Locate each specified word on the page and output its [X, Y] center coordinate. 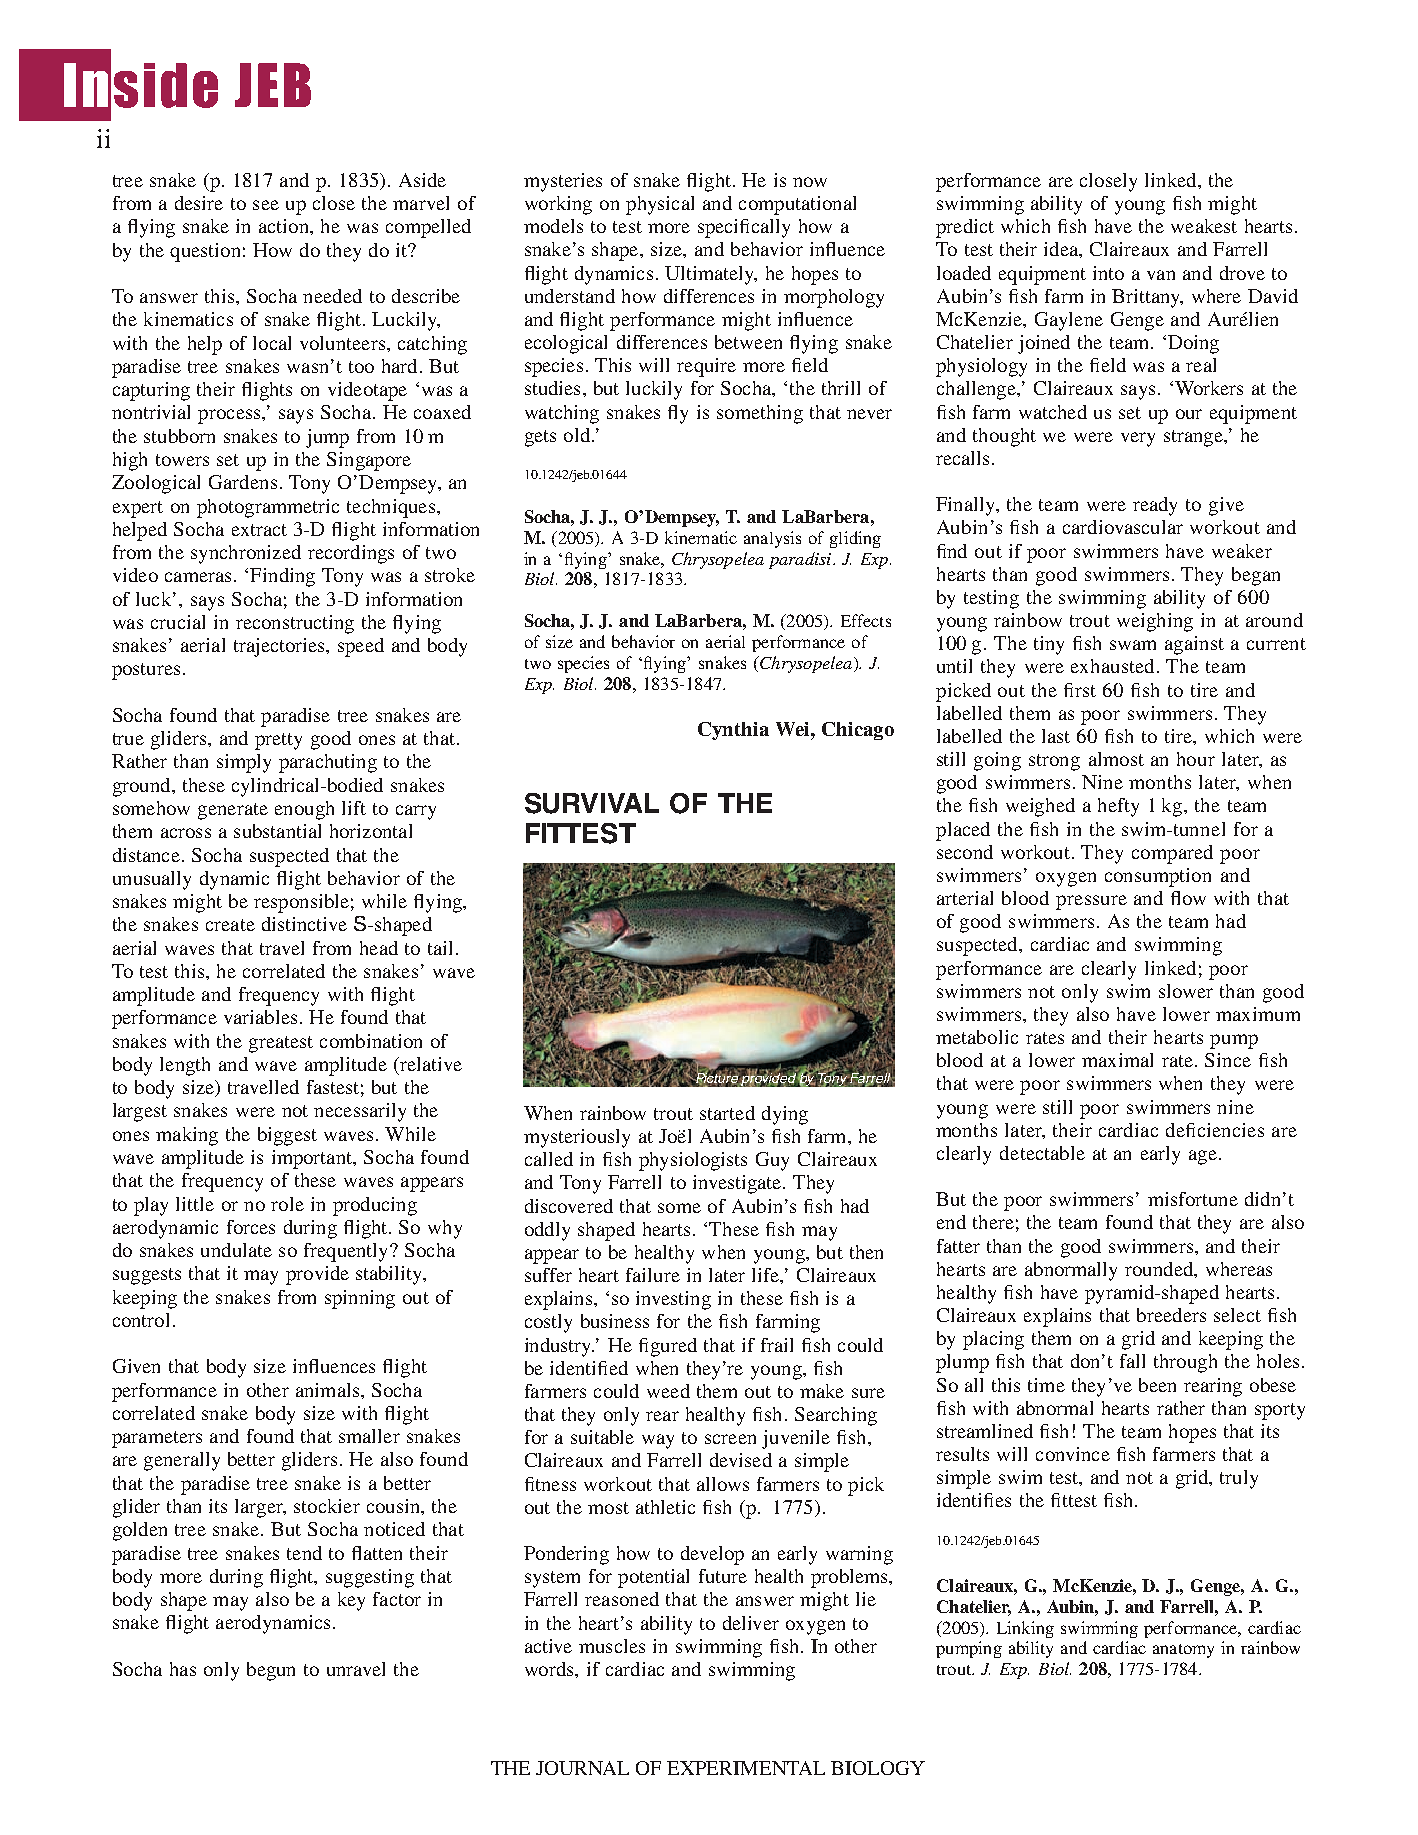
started [727, 1113]
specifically [744, 228]
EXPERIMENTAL [746, 1768]
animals [327, 1390]
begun [271, 1671]
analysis [772, 539]
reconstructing [295, 624]
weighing [1155, 622]
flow [1188, 898]
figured [668, 1347]
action [285, 226]
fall [1132, 1361]
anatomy [1183, 1651]
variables [260, 1017]
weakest [1204, 226]
